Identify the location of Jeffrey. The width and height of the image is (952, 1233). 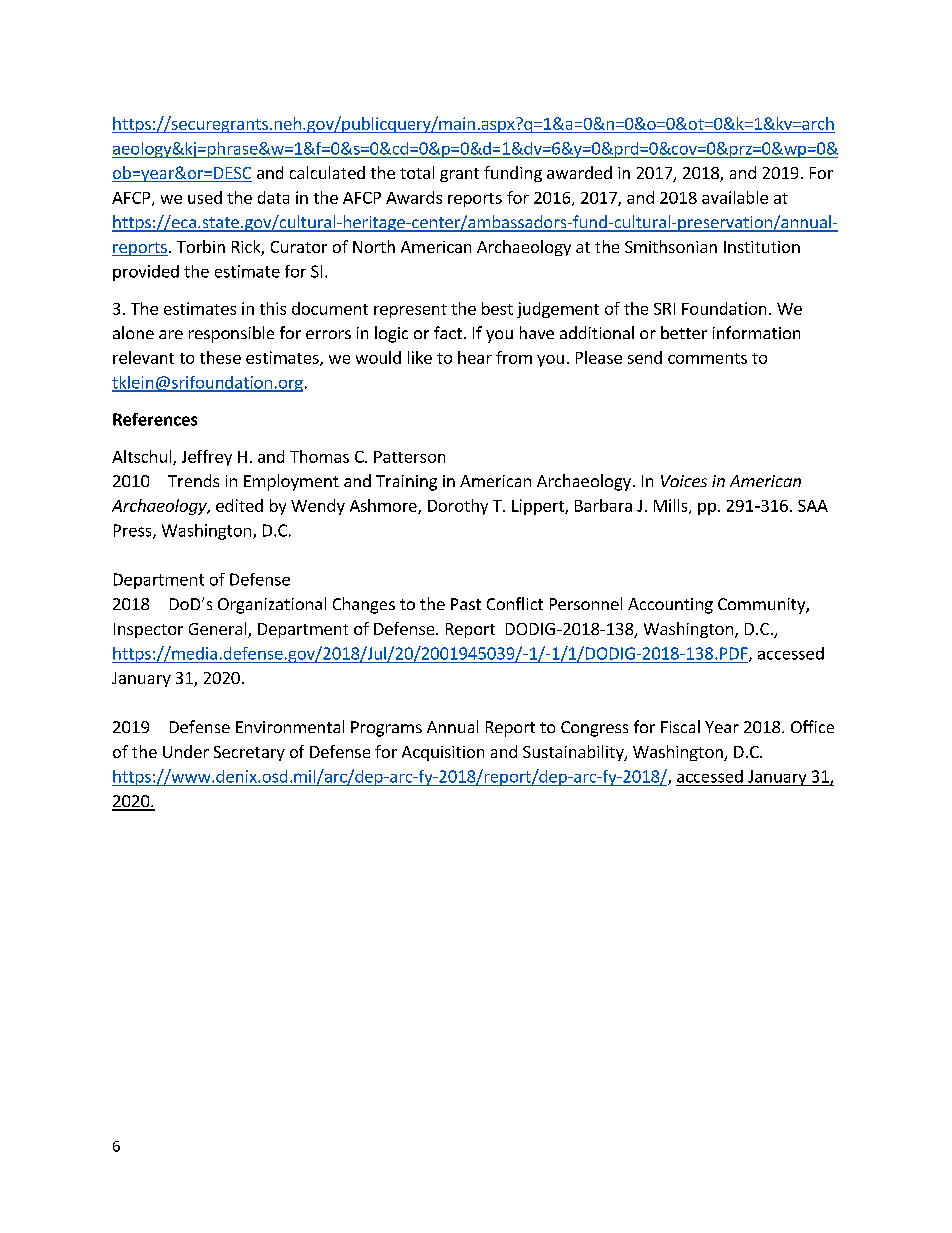
(207, 458).
